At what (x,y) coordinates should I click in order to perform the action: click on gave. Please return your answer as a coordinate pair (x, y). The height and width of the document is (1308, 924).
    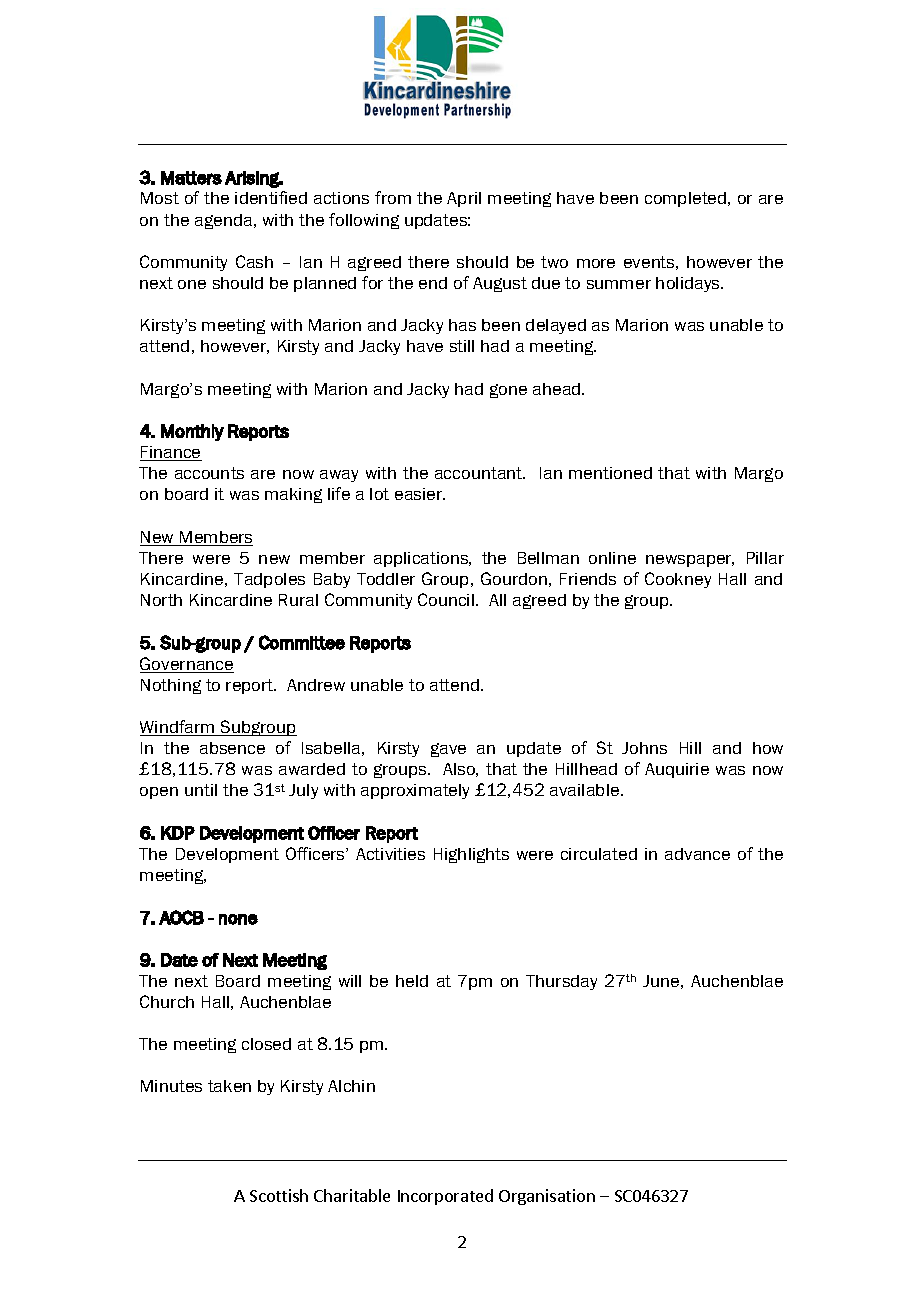
    Looking at the image, I should click on (448, 750).
